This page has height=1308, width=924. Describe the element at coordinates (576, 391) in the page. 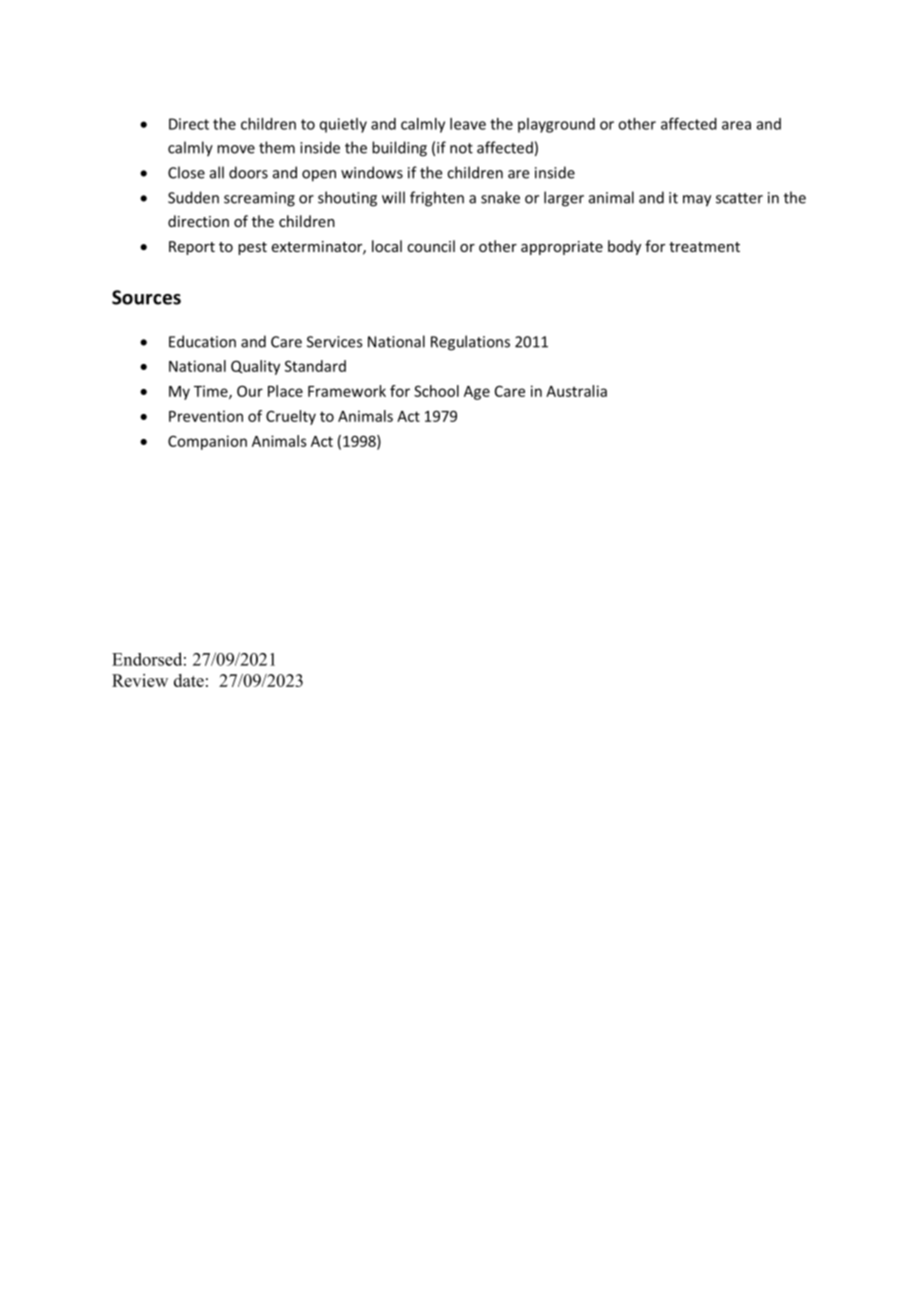

I see `Australia` at that location.
